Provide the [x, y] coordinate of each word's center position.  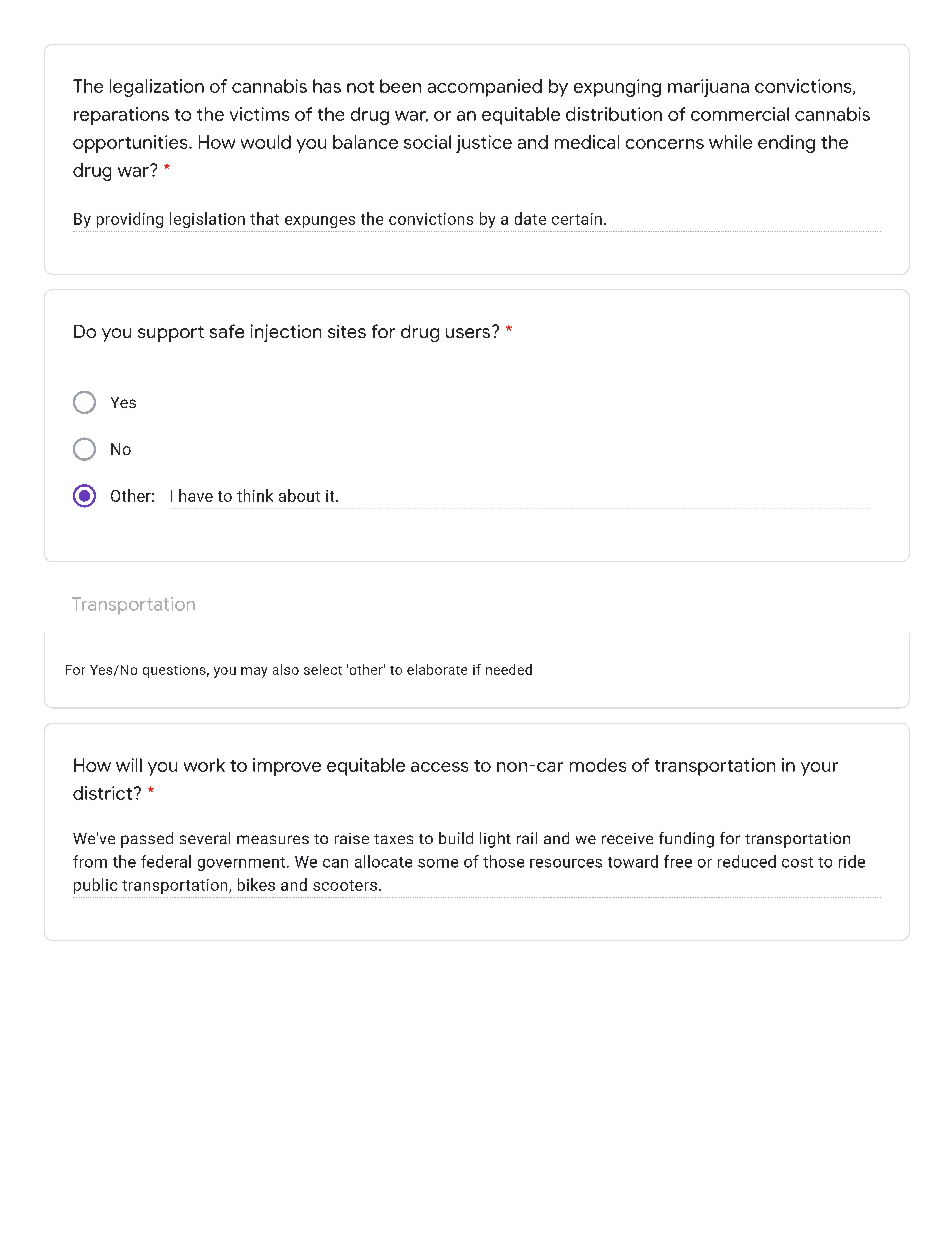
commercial [740, 114]
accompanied [485, 88]
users [469, 332]
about [299, 495]
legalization [157, 88]
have [196, 495]
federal [166, 861]
